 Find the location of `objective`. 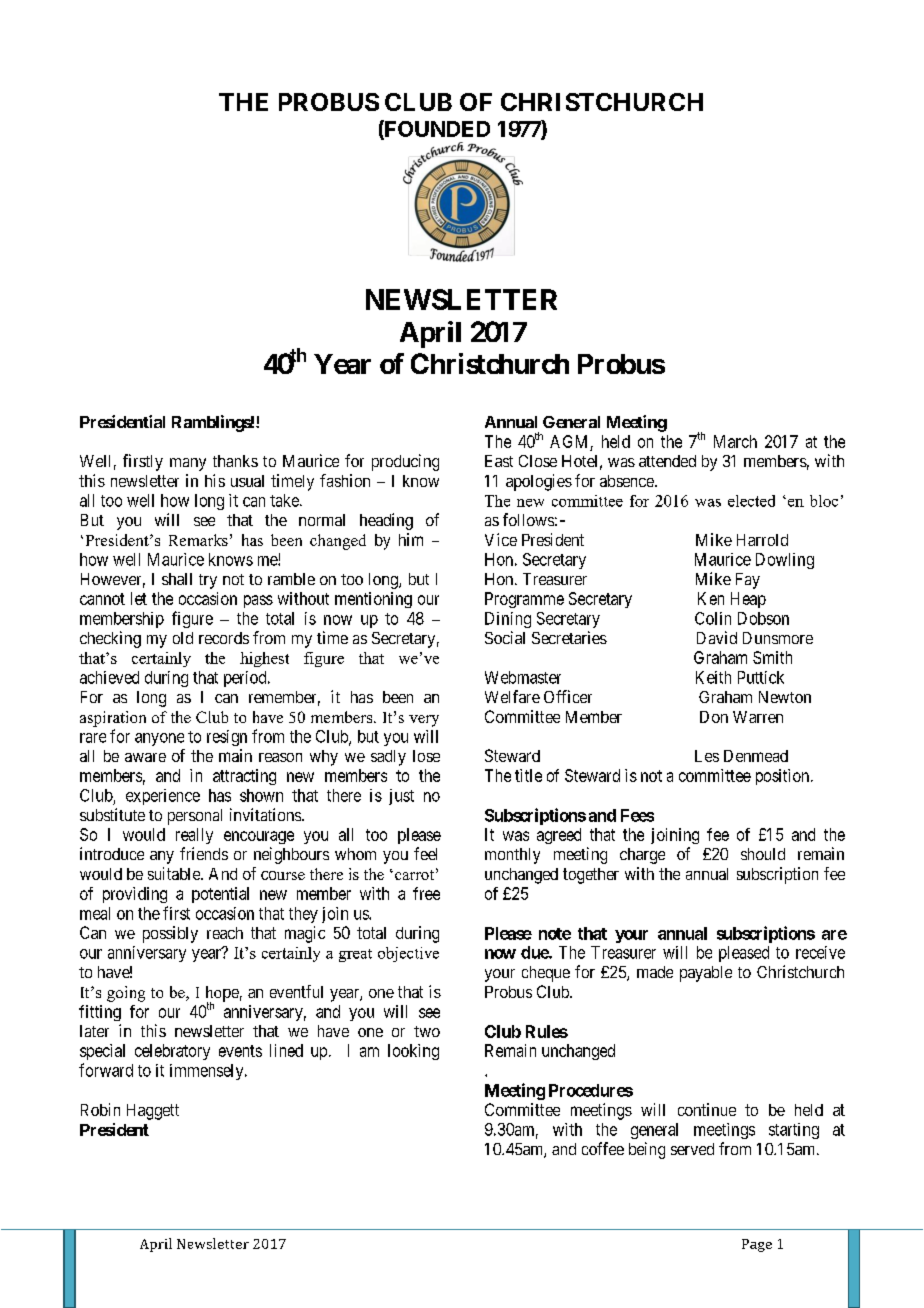

objective is located at coordinates (408, 954).
